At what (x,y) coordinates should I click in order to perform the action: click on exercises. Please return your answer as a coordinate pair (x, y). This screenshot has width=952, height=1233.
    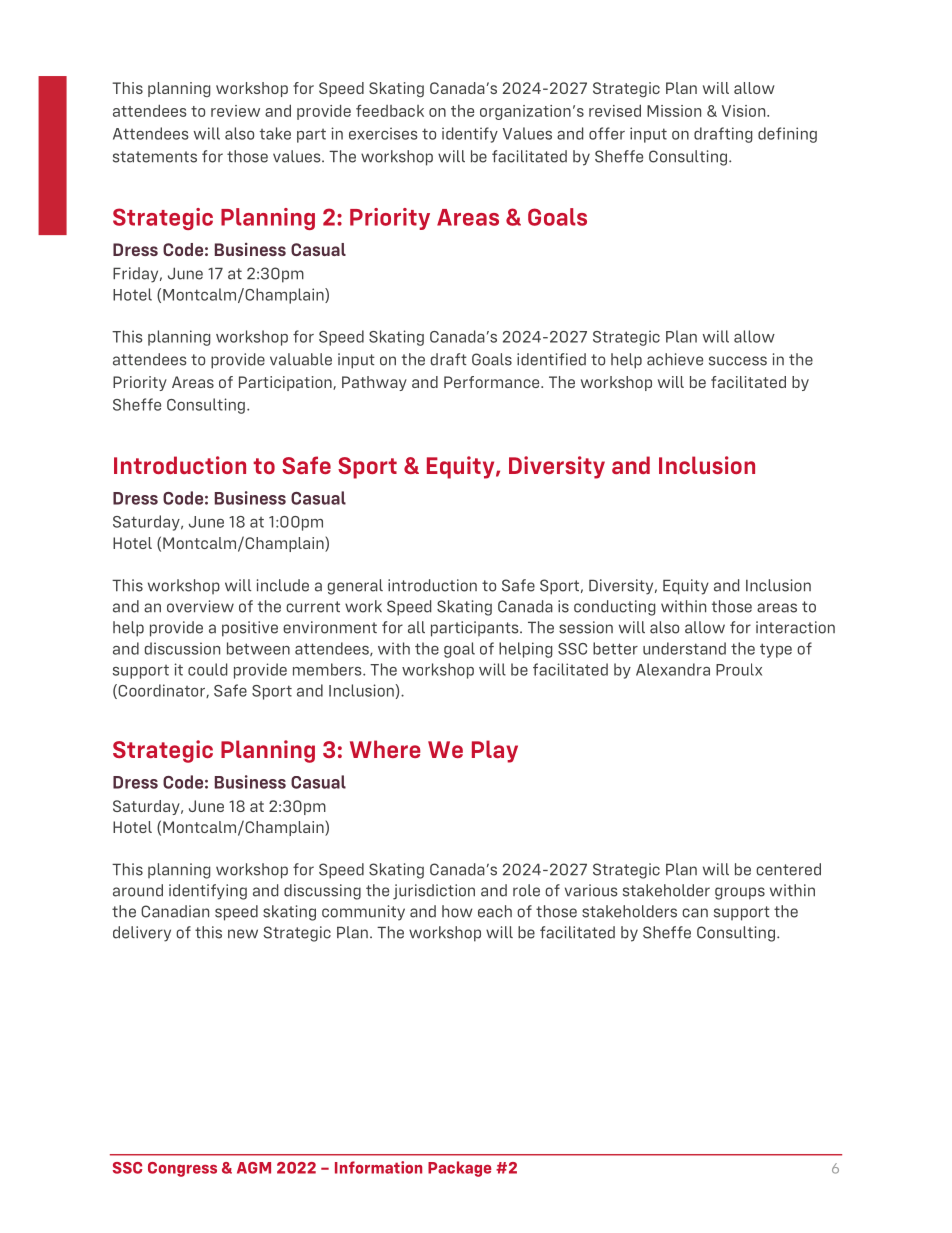
    Looking at the image, I should click on (383, 133).
